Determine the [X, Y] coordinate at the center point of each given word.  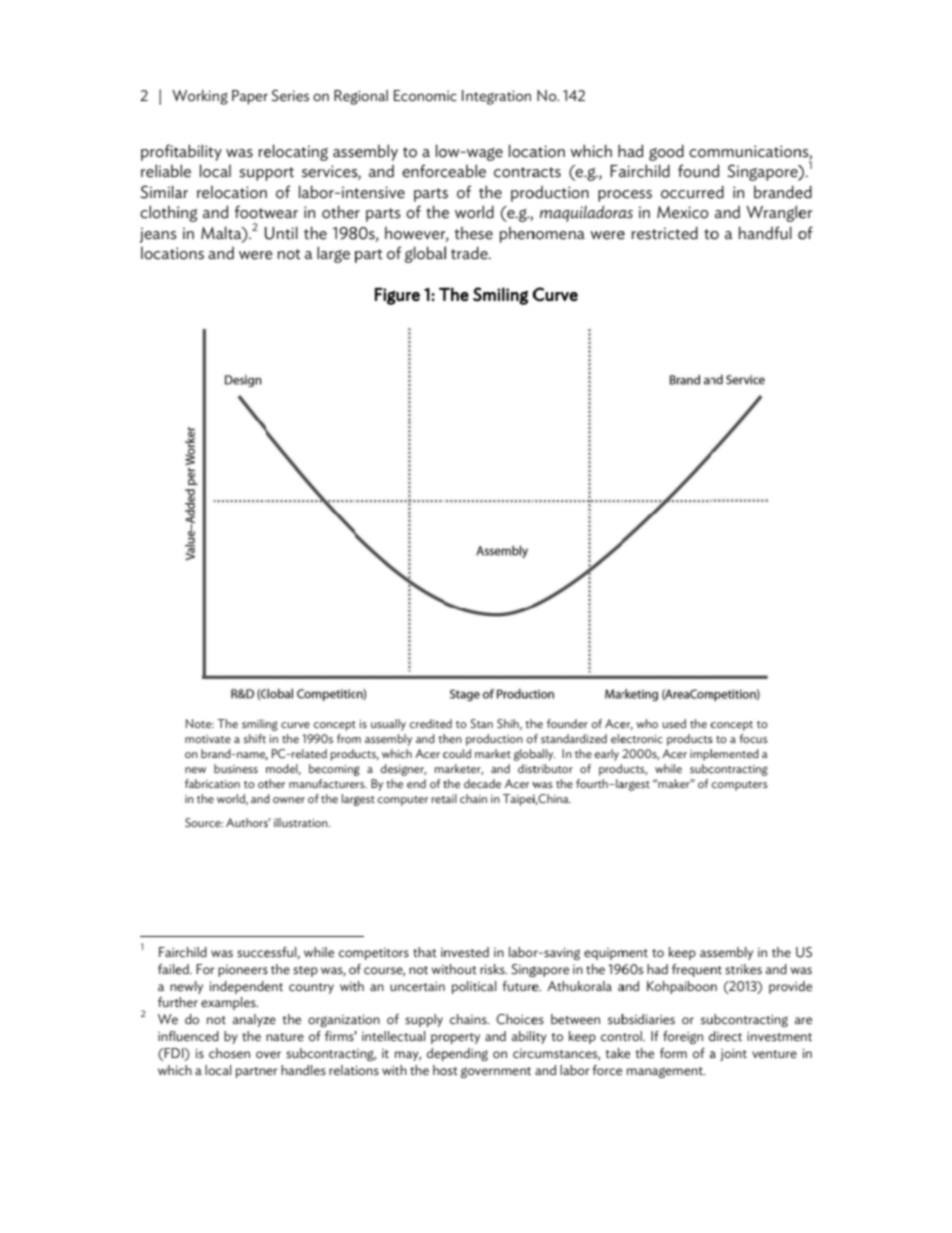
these [474, 233]
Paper [250, 97]
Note [199, 723]
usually [388, 725]
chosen [229, 1053]
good [666, 152]
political [474, 987]
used [674, 723]
